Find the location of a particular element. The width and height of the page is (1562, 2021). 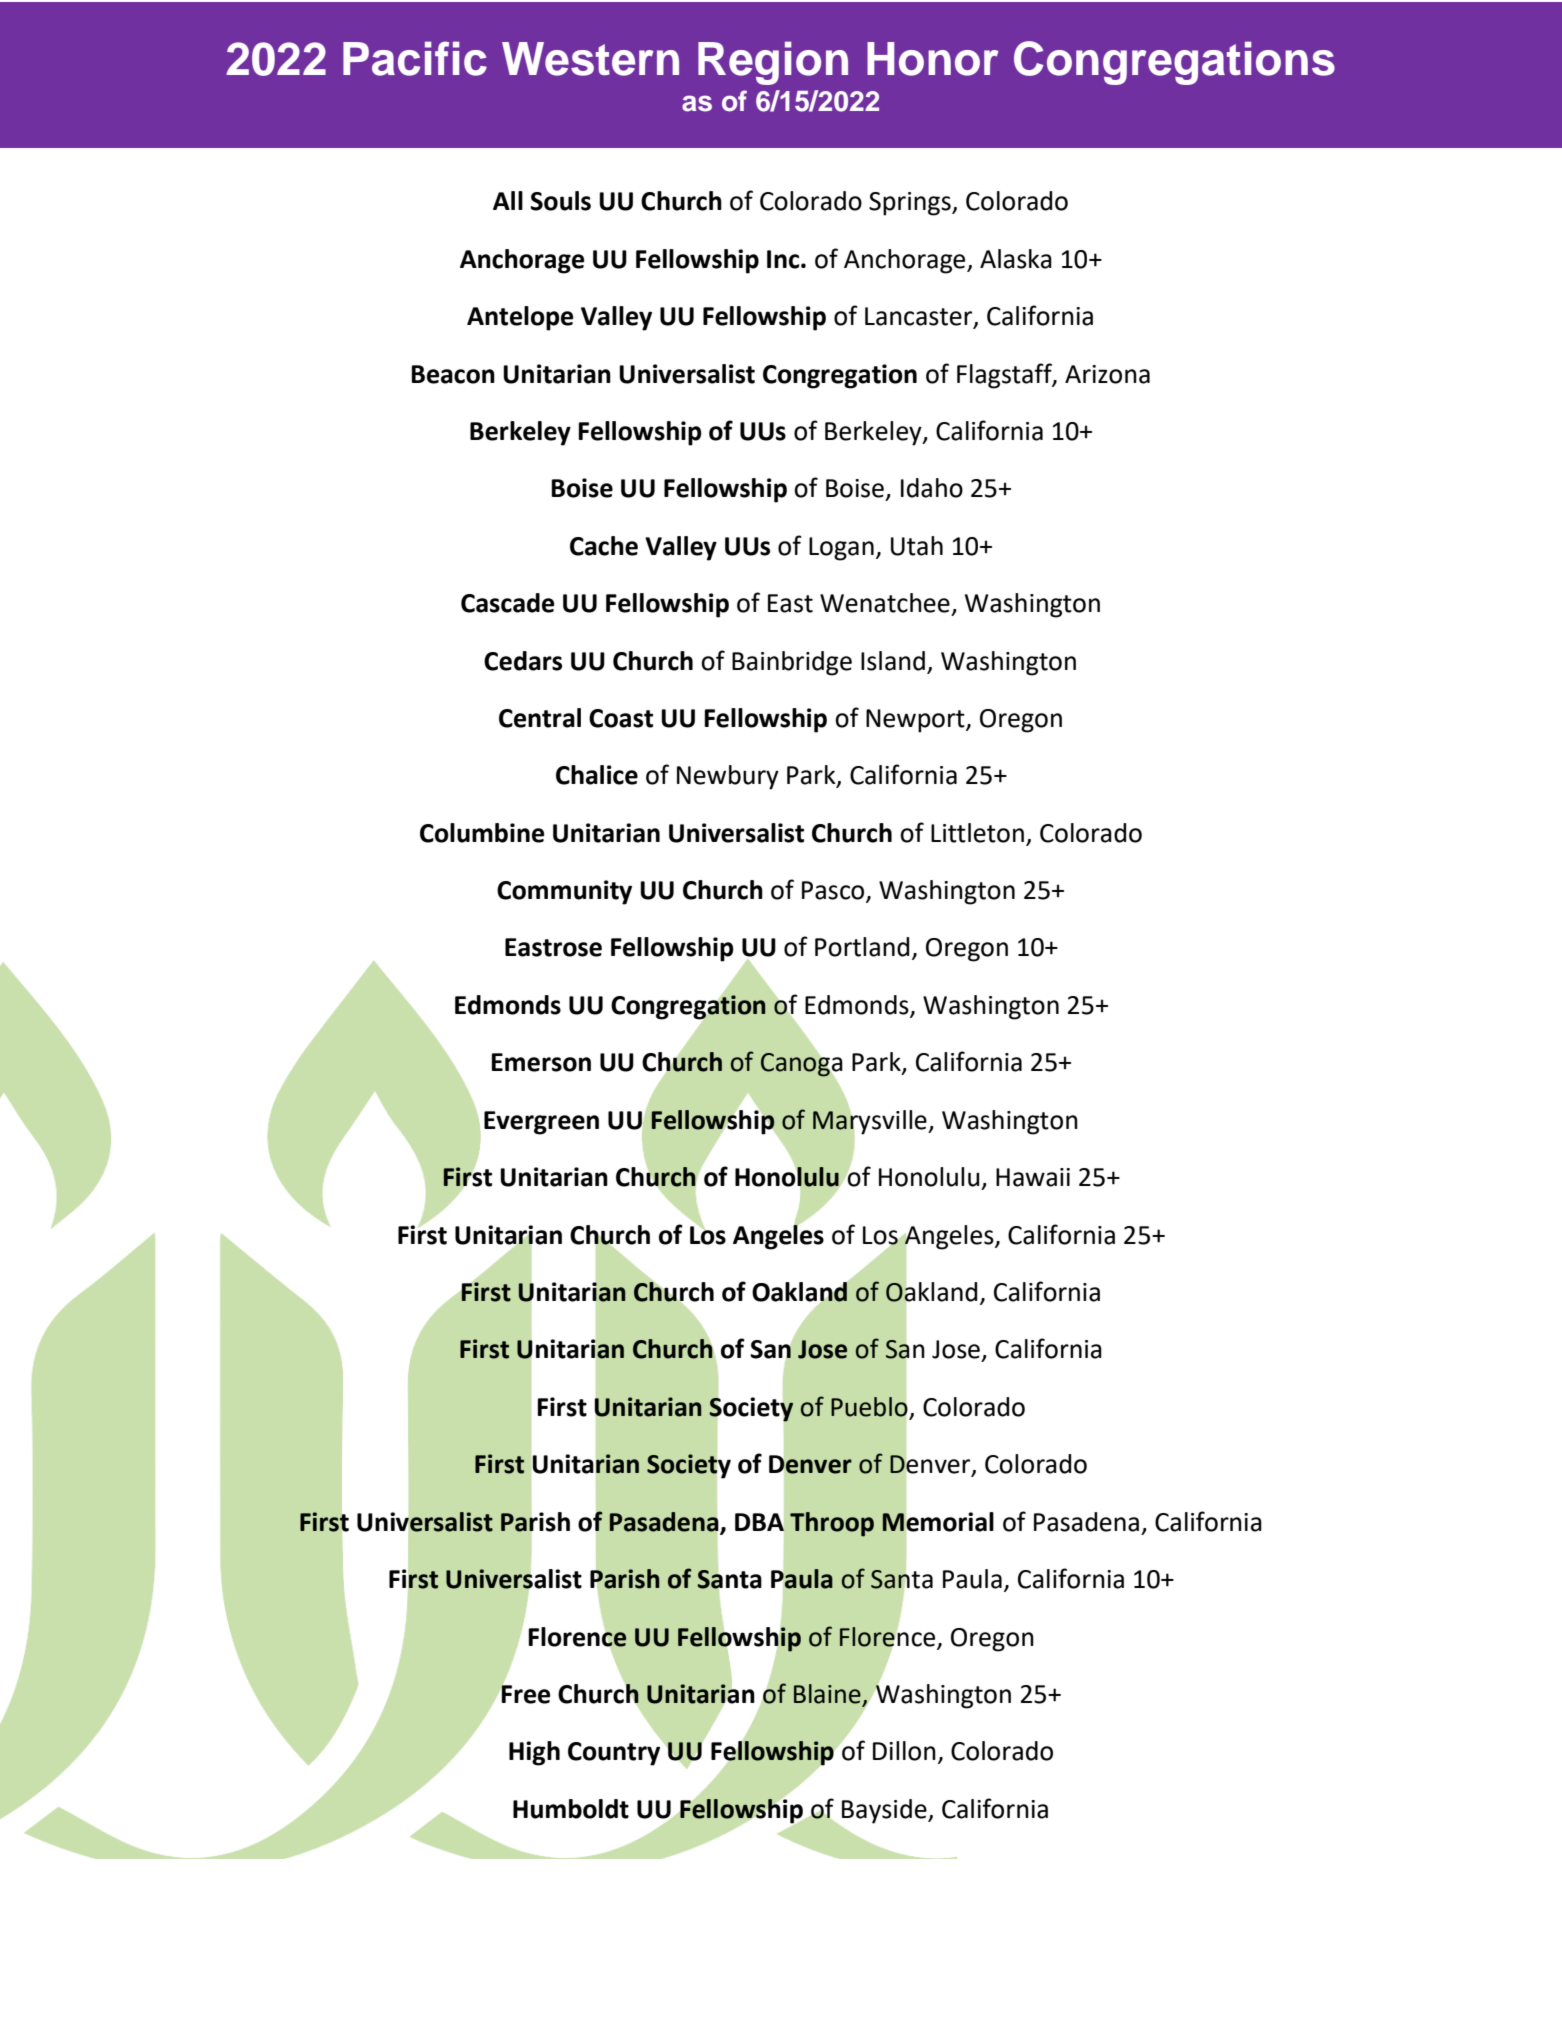

Evergreen is located at coordinates (541, 1123).
